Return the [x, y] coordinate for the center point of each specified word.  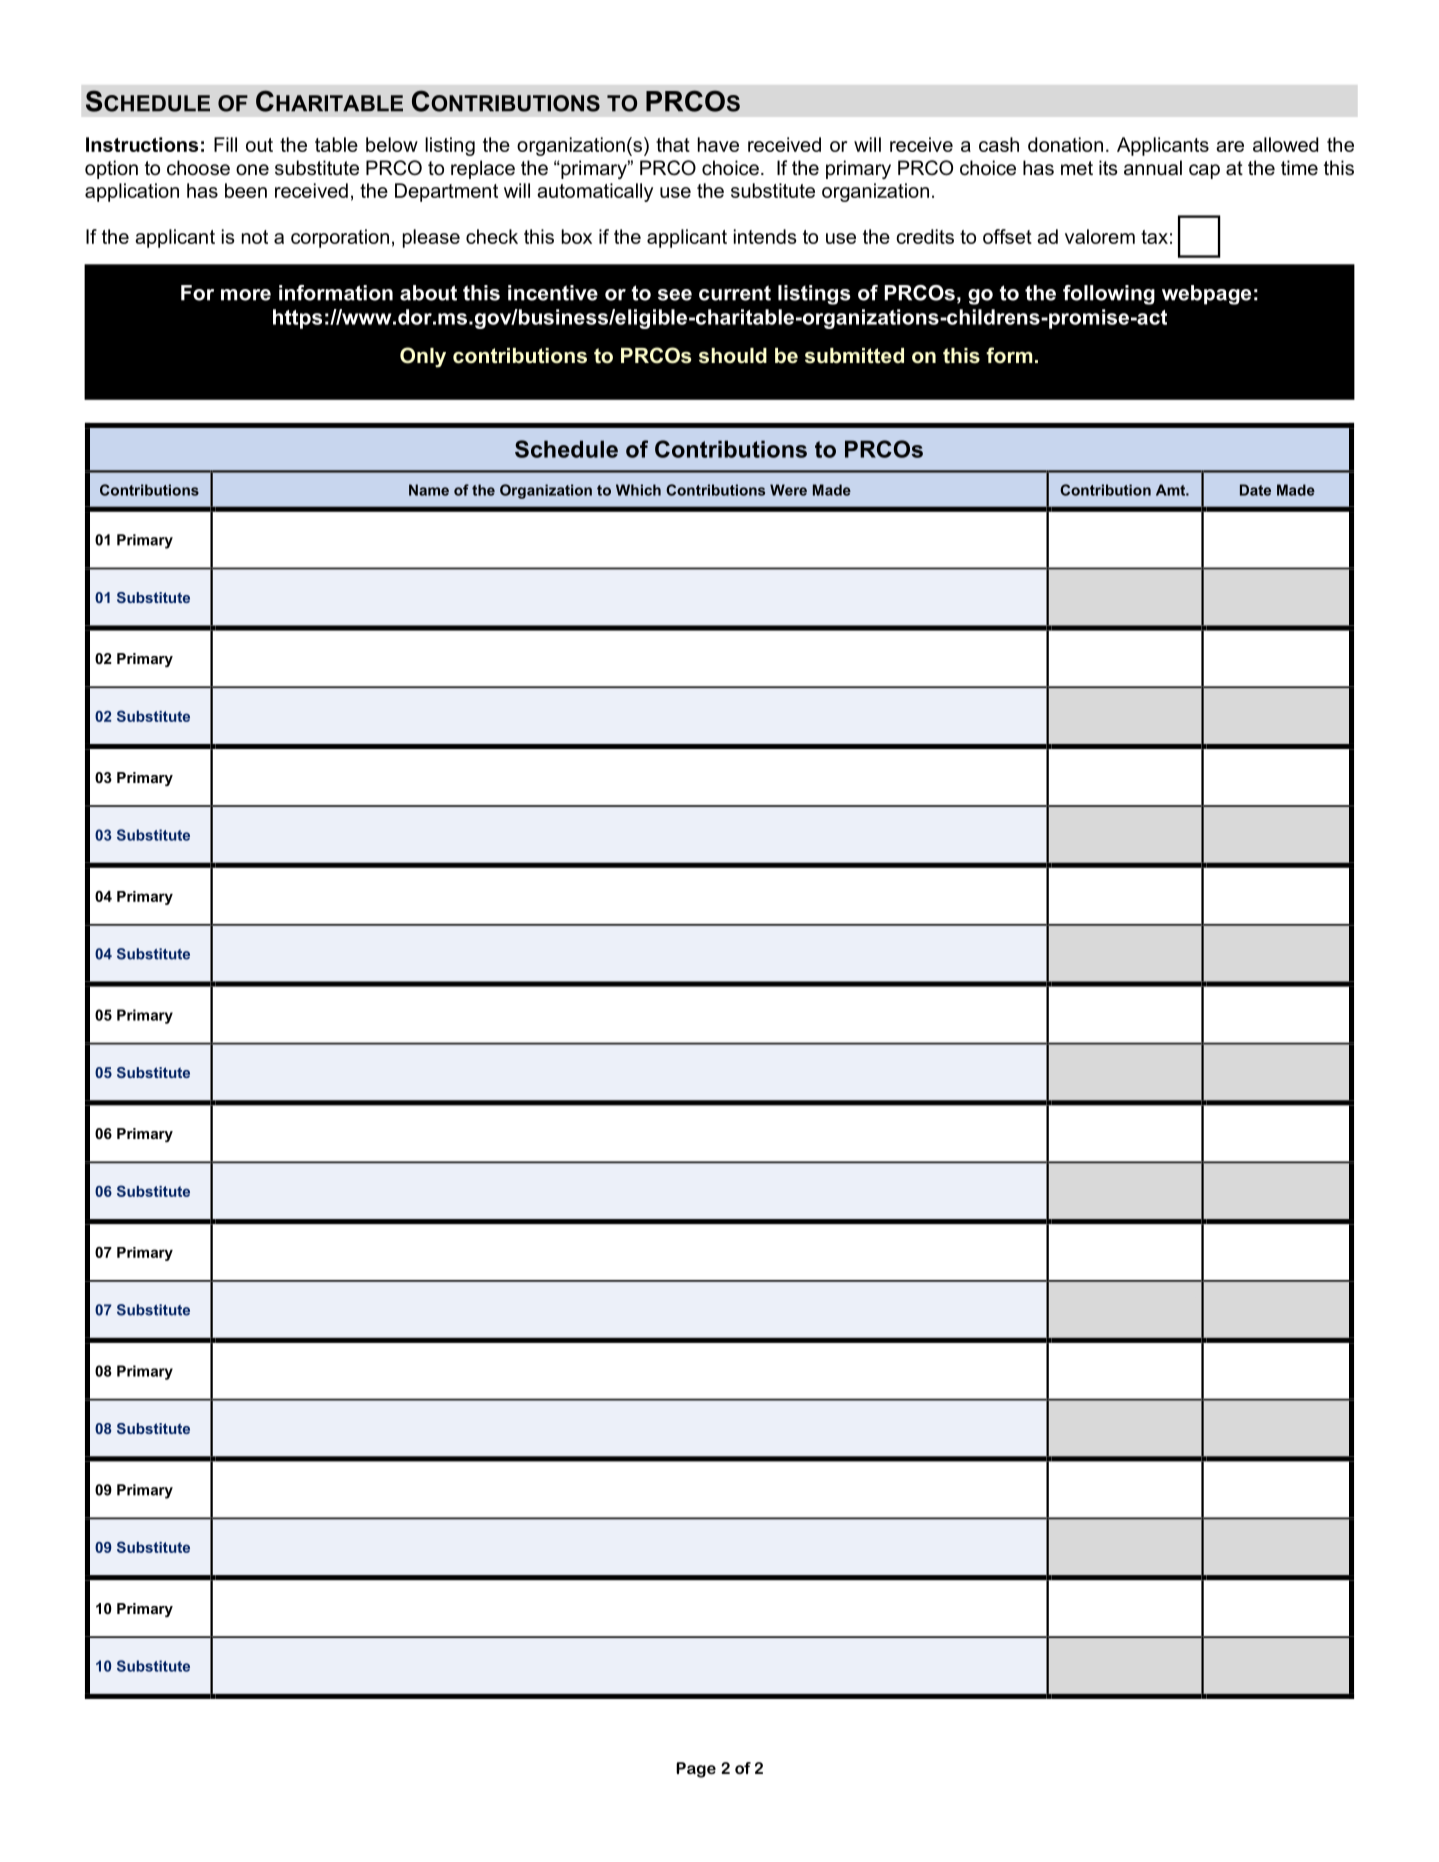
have [718, 144]
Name [429, 490]
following [1109, 295]
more [246, 295]
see [675, 295]
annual [1153, 168]
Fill [225, 144]
